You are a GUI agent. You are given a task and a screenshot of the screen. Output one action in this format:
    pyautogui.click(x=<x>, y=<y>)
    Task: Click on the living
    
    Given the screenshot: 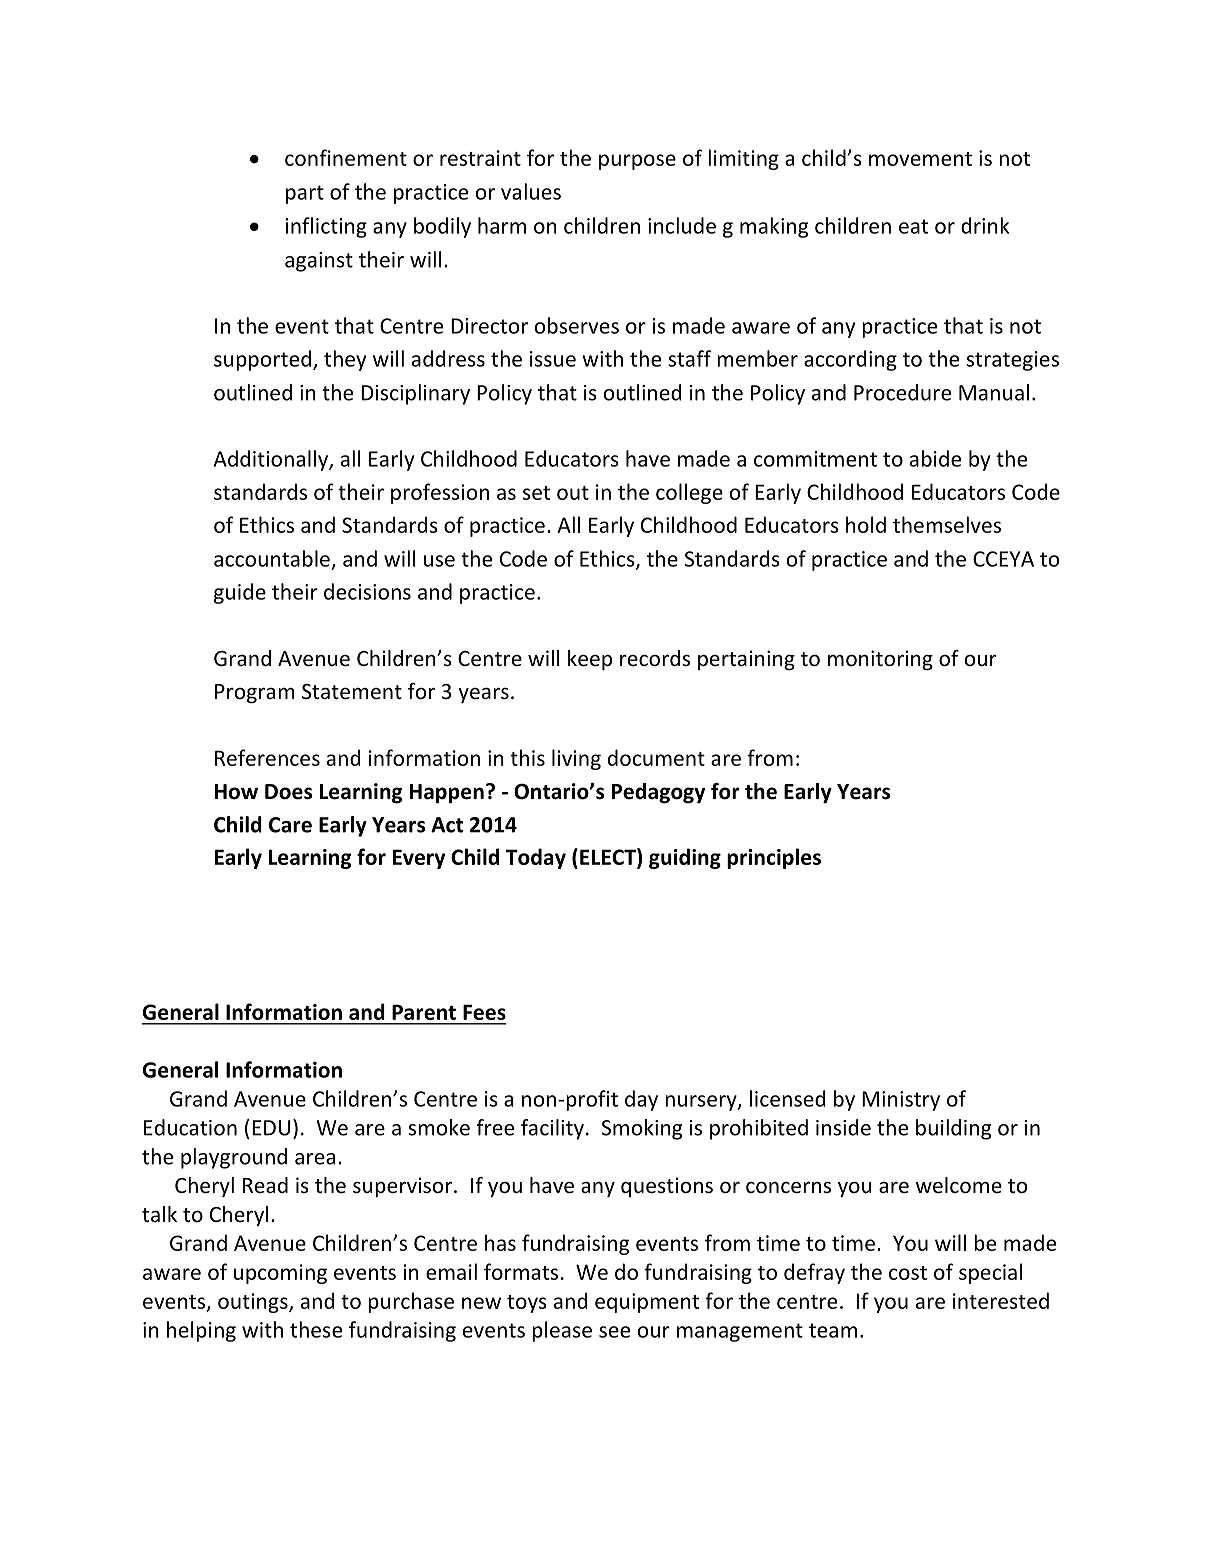 What is the action you would take?
    pyautogui.click(x=576, y=759)
